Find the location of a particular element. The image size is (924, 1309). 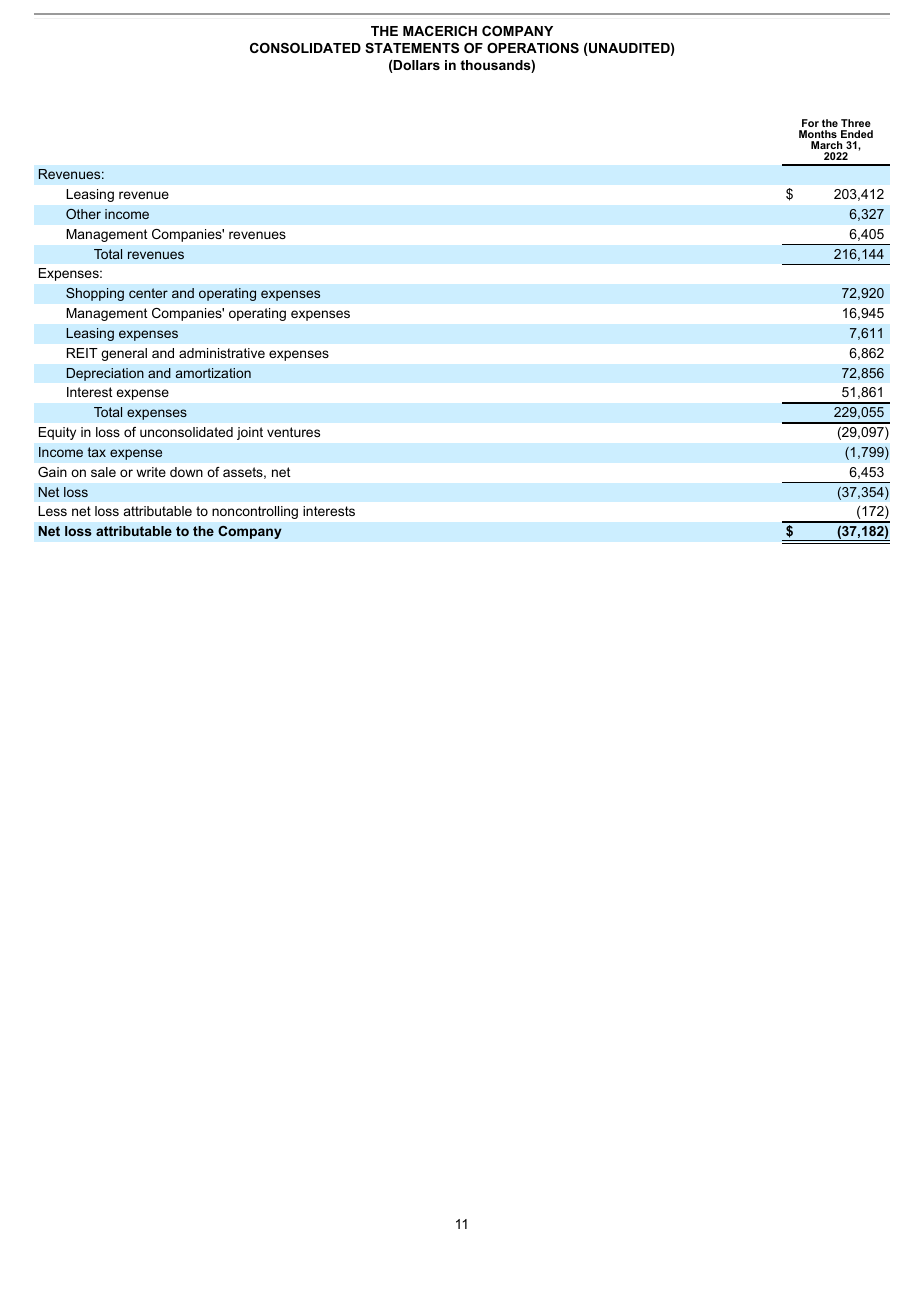

For is located at coordinates (809, 125).
